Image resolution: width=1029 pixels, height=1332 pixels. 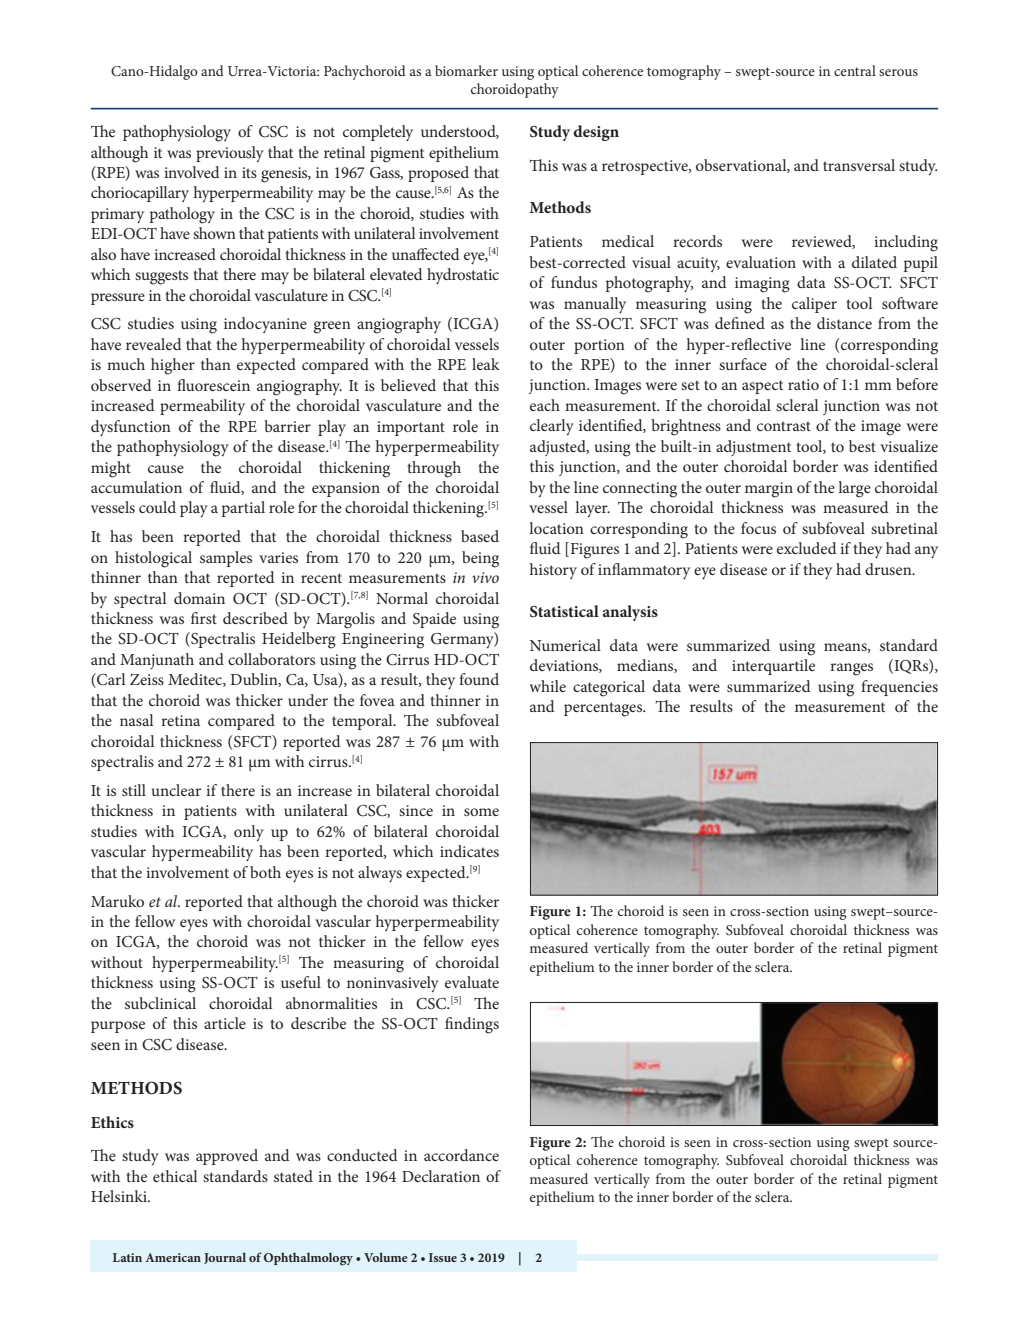 What do you see at coordinates (466, 70) in the screenshot?
I see `biomarker` at bounding box center [466, 70].
